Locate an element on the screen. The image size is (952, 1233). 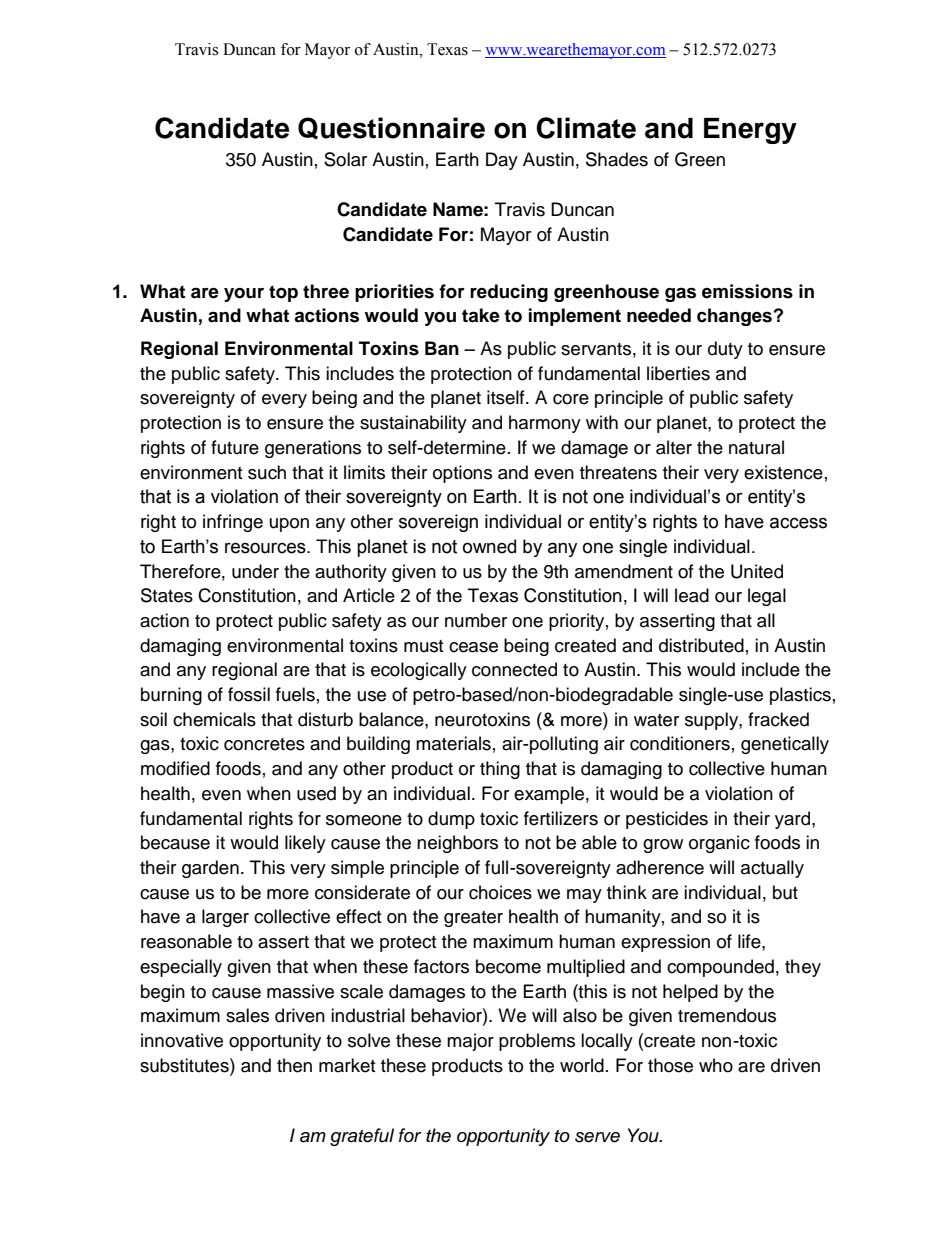
Solar is located at coordinates (345, 159).
